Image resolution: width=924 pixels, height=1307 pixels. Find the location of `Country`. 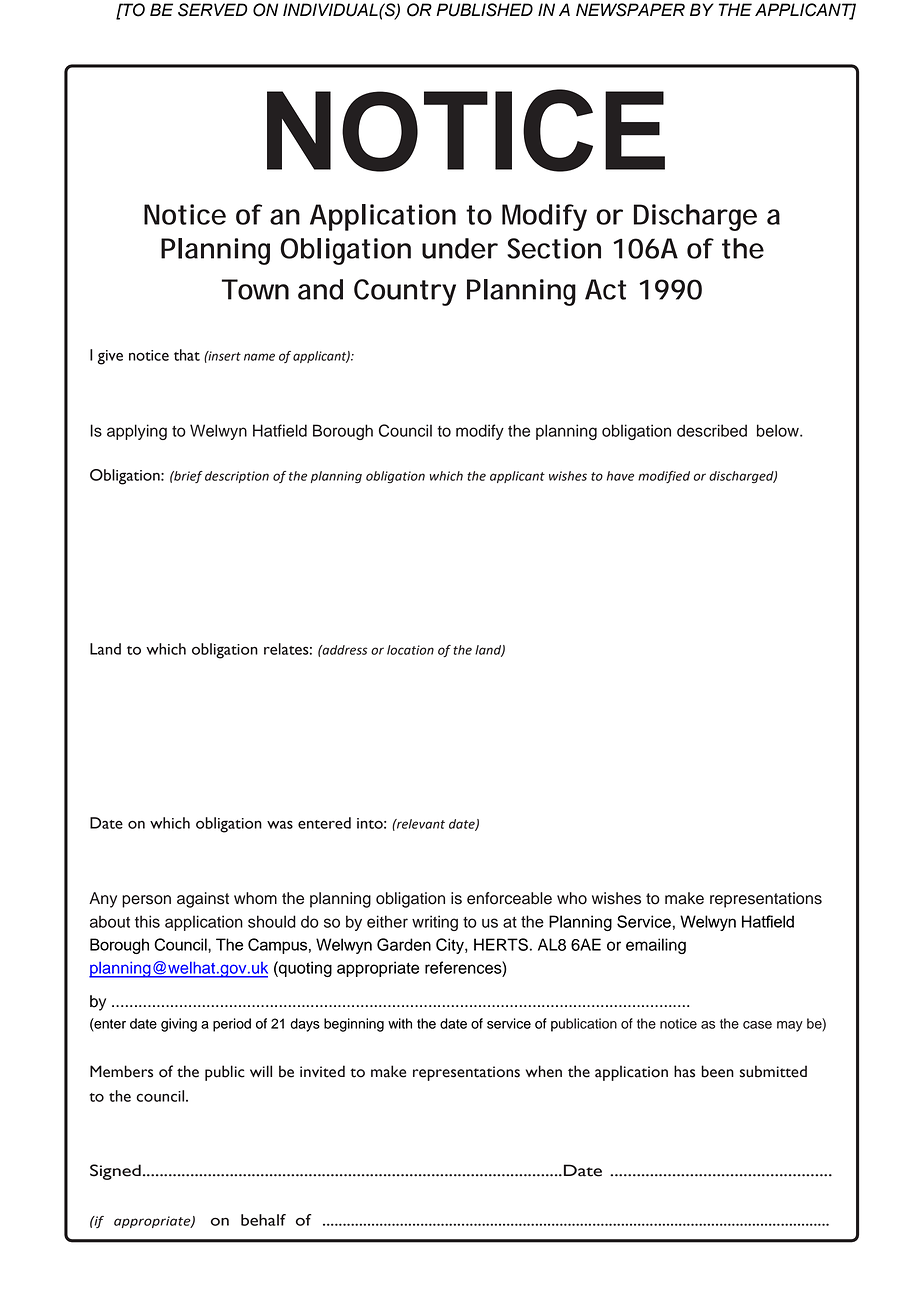

Country is located at coordinates (405, 292).
